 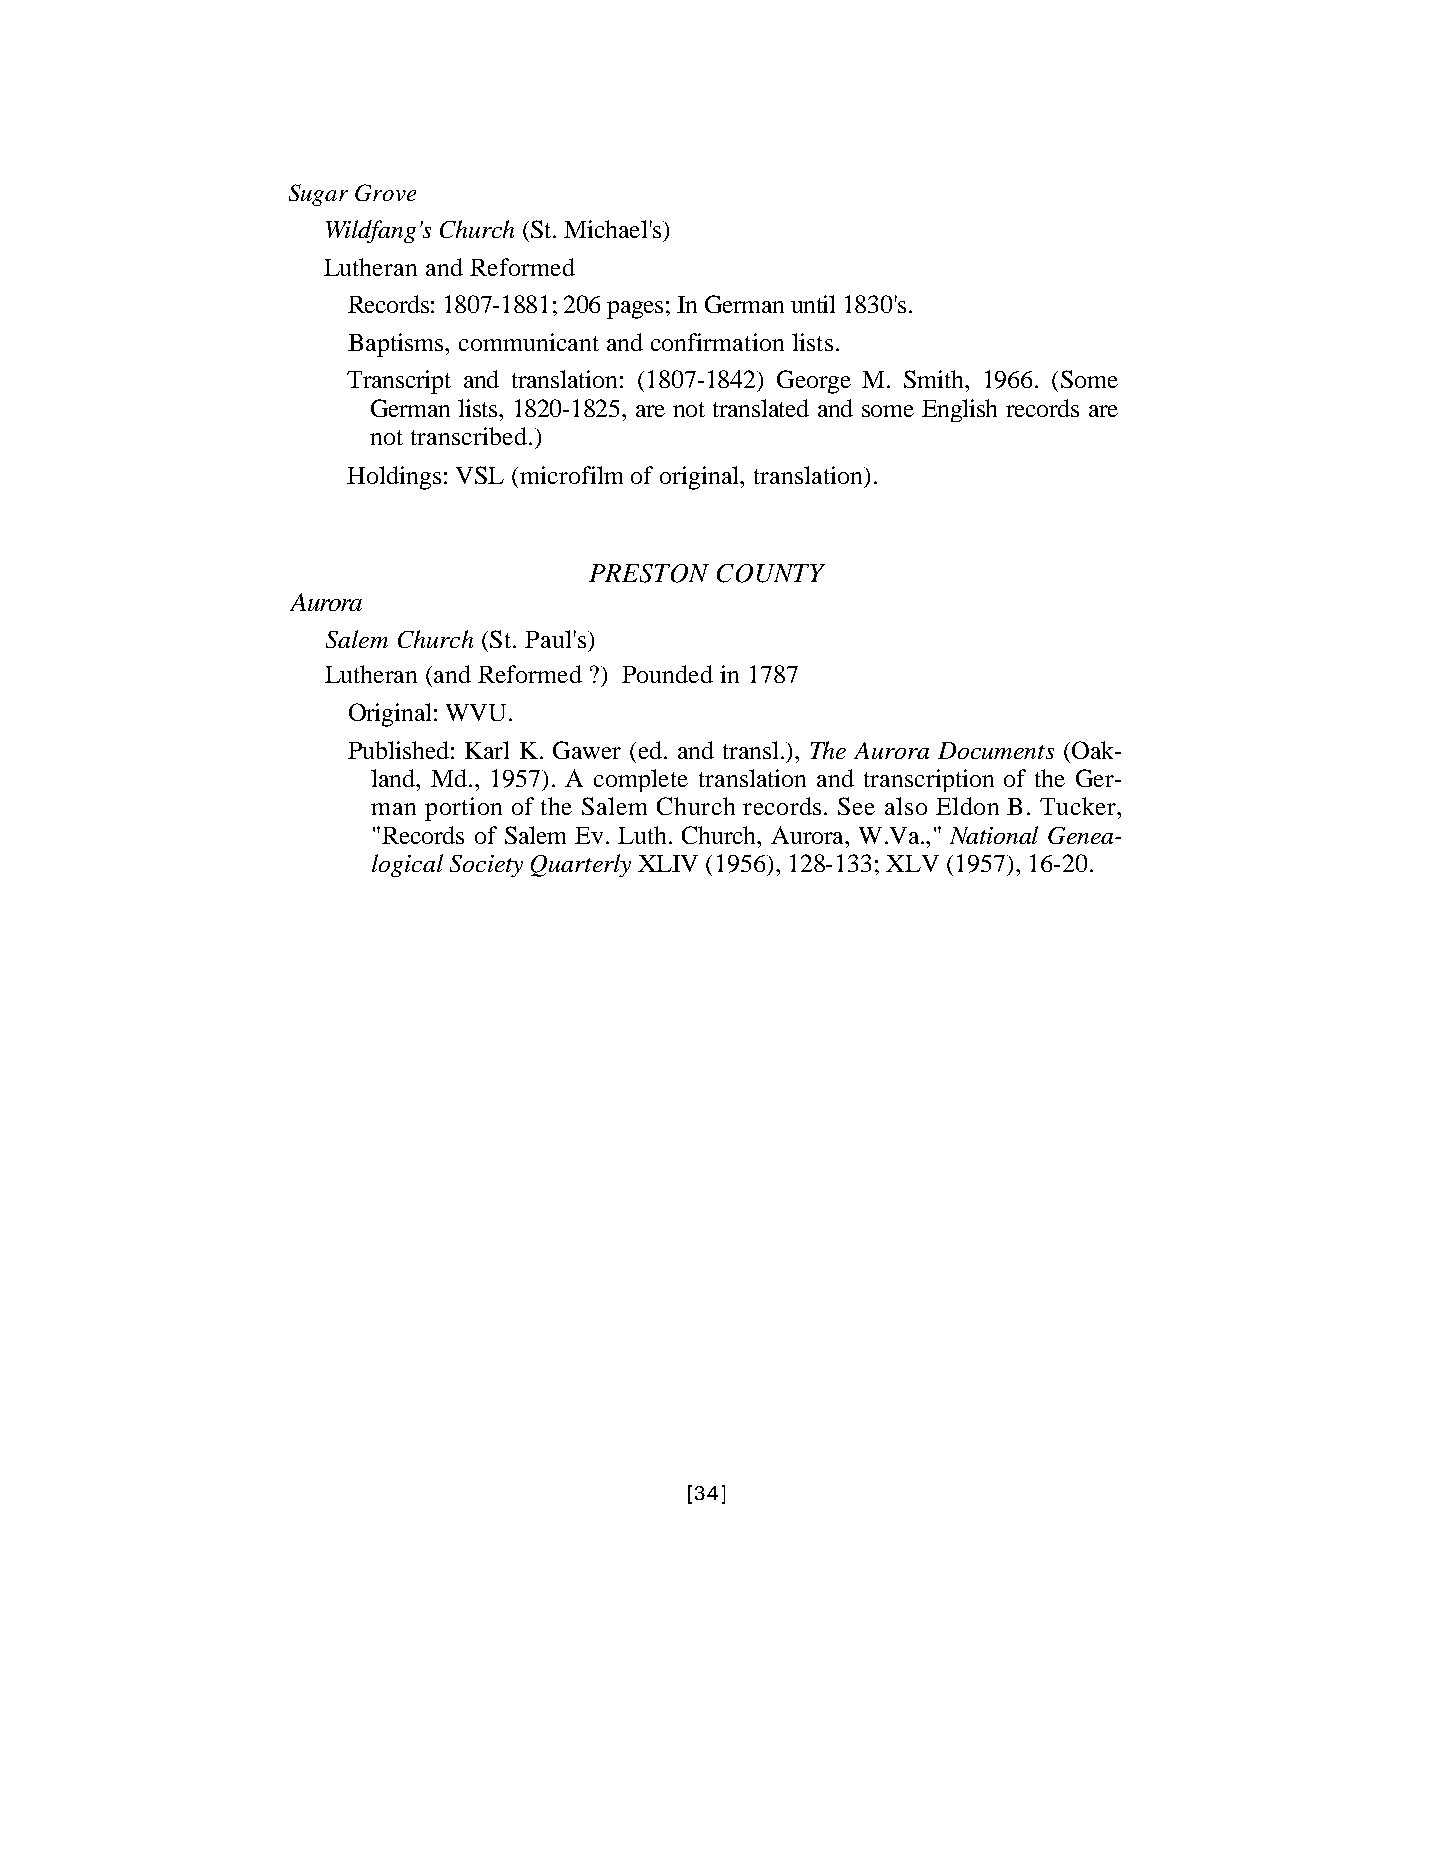 What do you see at coordinates (814, 382) in the image?
I see `George` at bounding box center [814, 382].
